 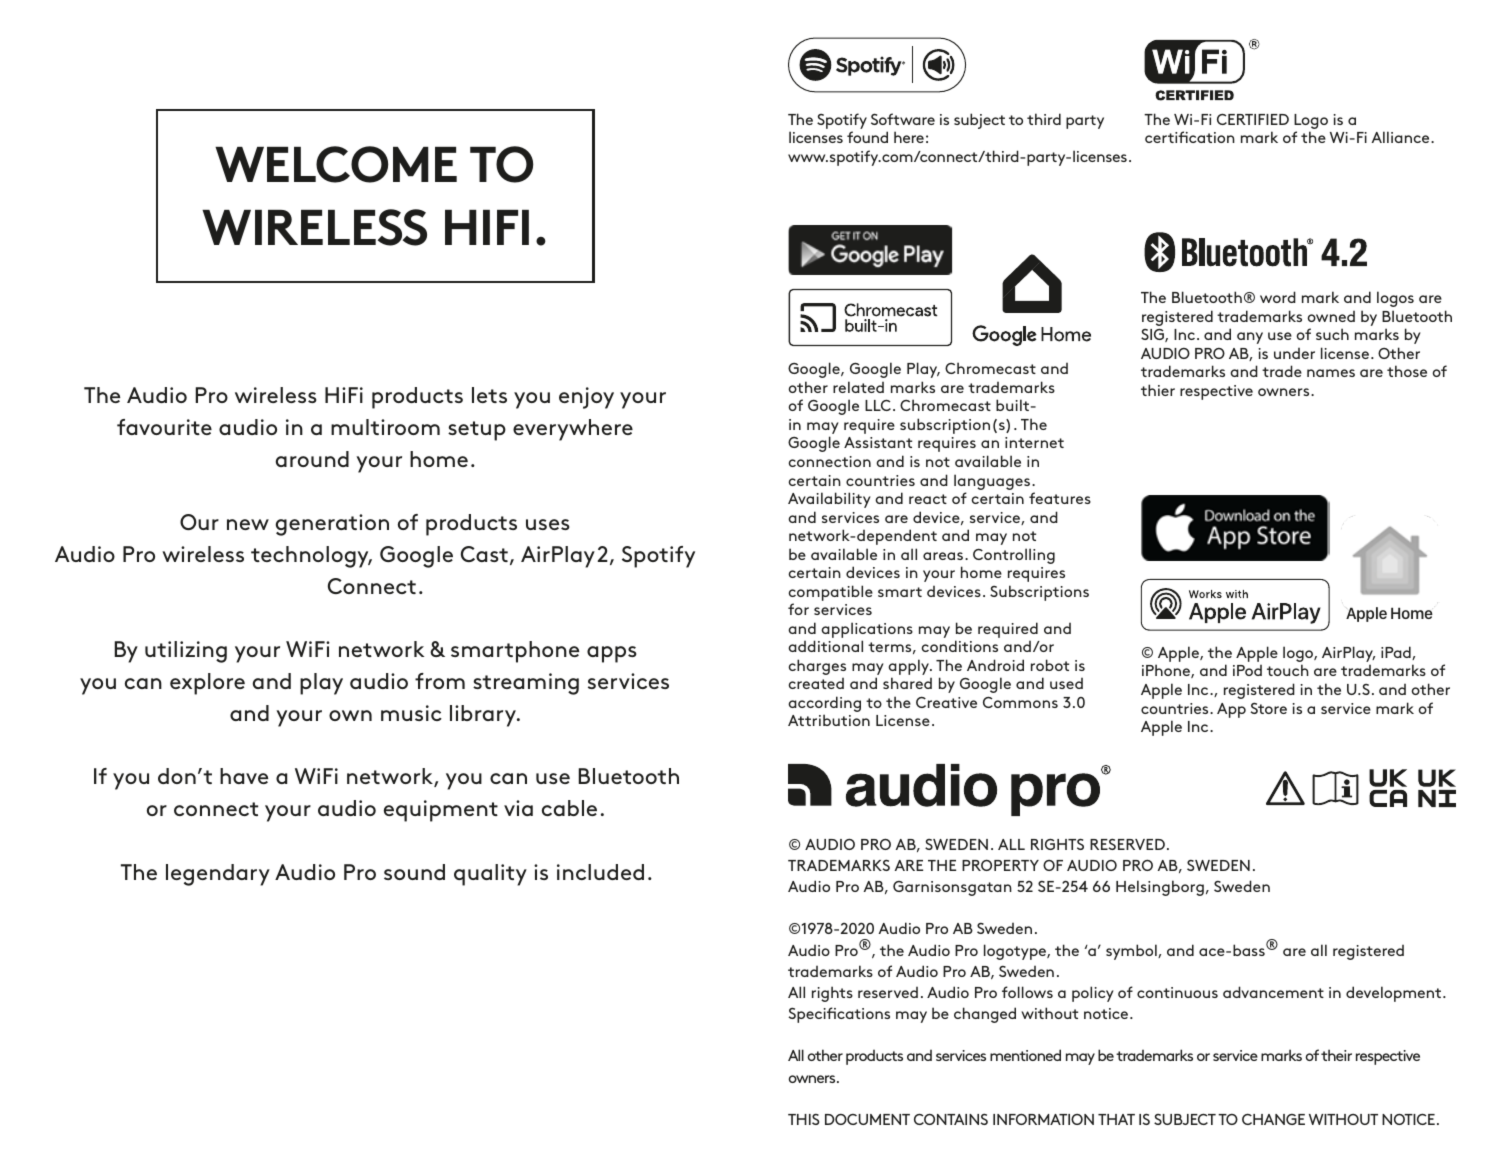 What do you see at coordinates (336, 164) in the page?
I see `WELCOME` at bounding box center [336, 164].
